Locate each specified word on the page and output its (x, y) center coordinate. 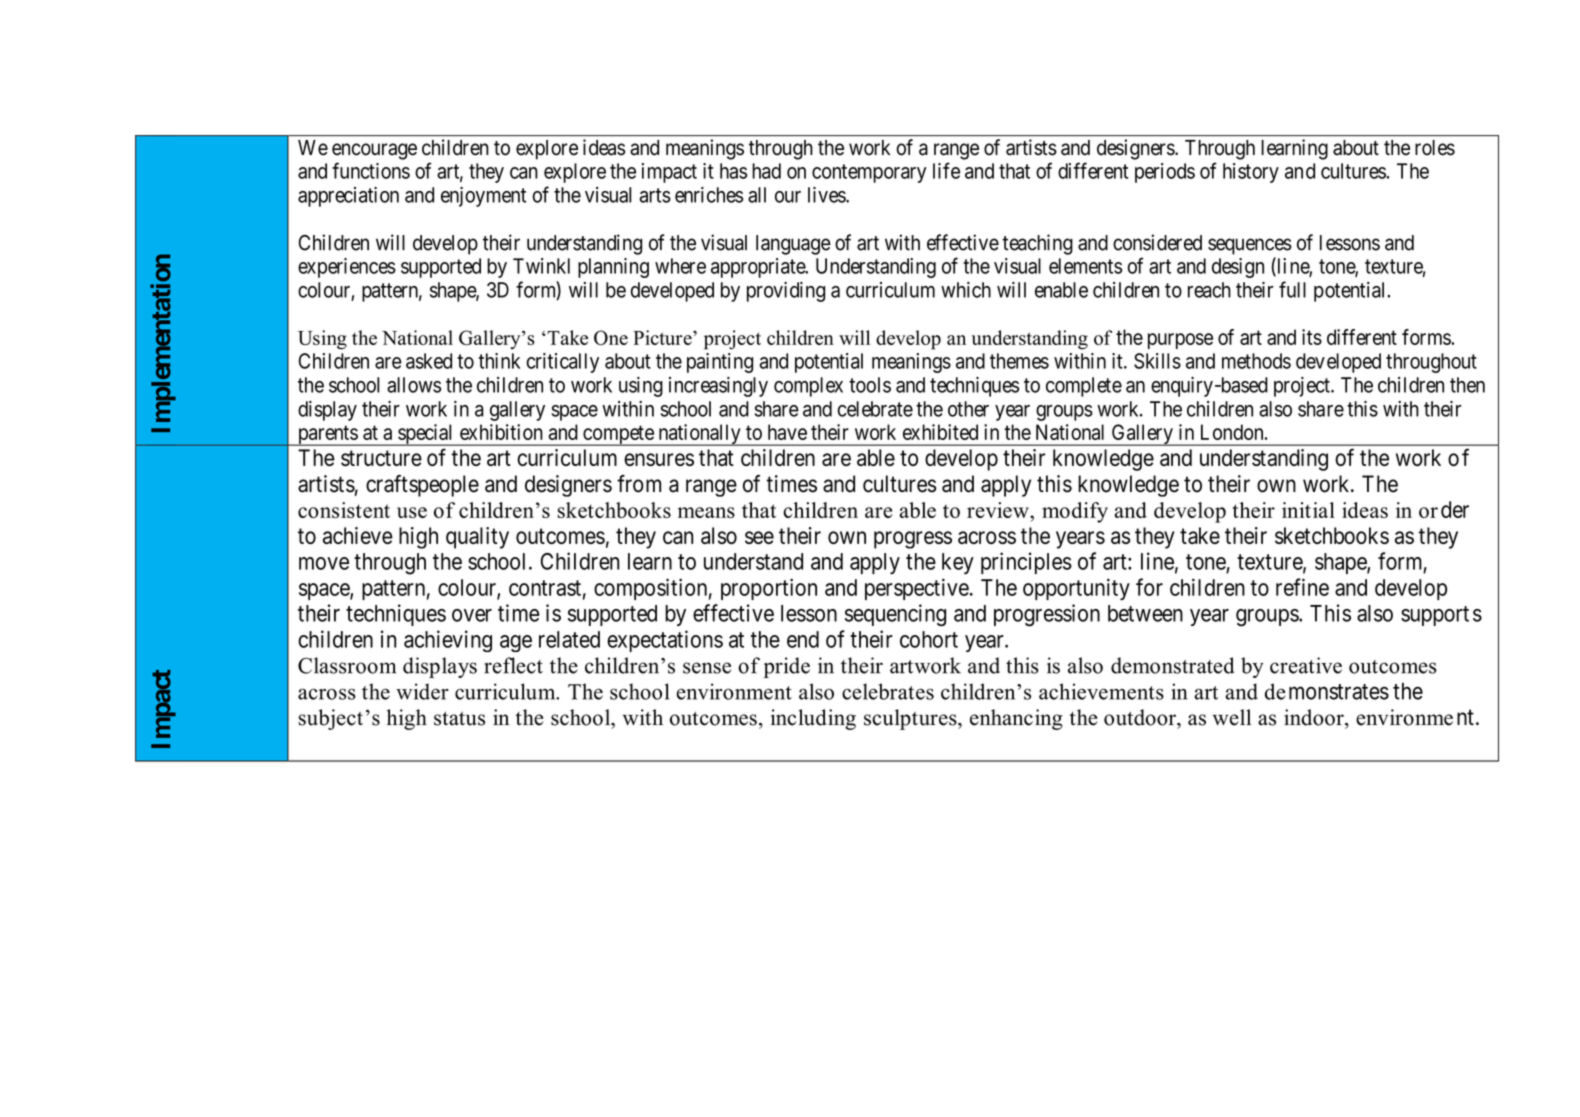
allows (414, 385)
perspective (917, 589)
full (1292, 289)
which (966, 290)
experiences (347, 268)
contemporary (869, 173)
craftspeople (422, 486)
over (472, 615)
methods (1256, 361)
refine (1302, 587)
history (1251, 173)
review (999, 510)
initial (1308, 510)
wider (422, 691)
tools (870, 385)
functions (371, 170)
